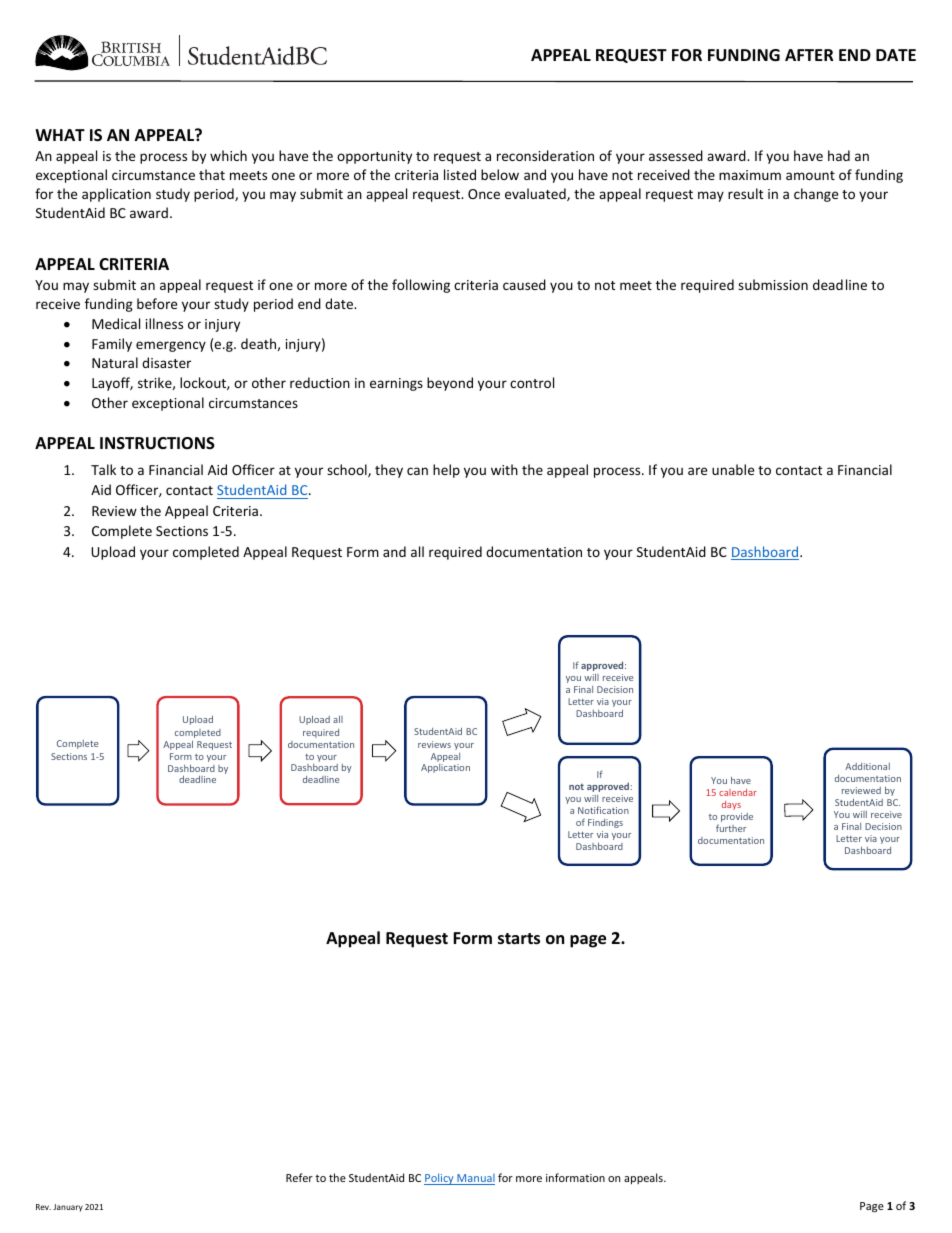 Image resolution: width=952 pixels, height=1233 pixels. Describe the element at coordinates (60, 135) in the screenshot. I see `WHAT` at that location.
